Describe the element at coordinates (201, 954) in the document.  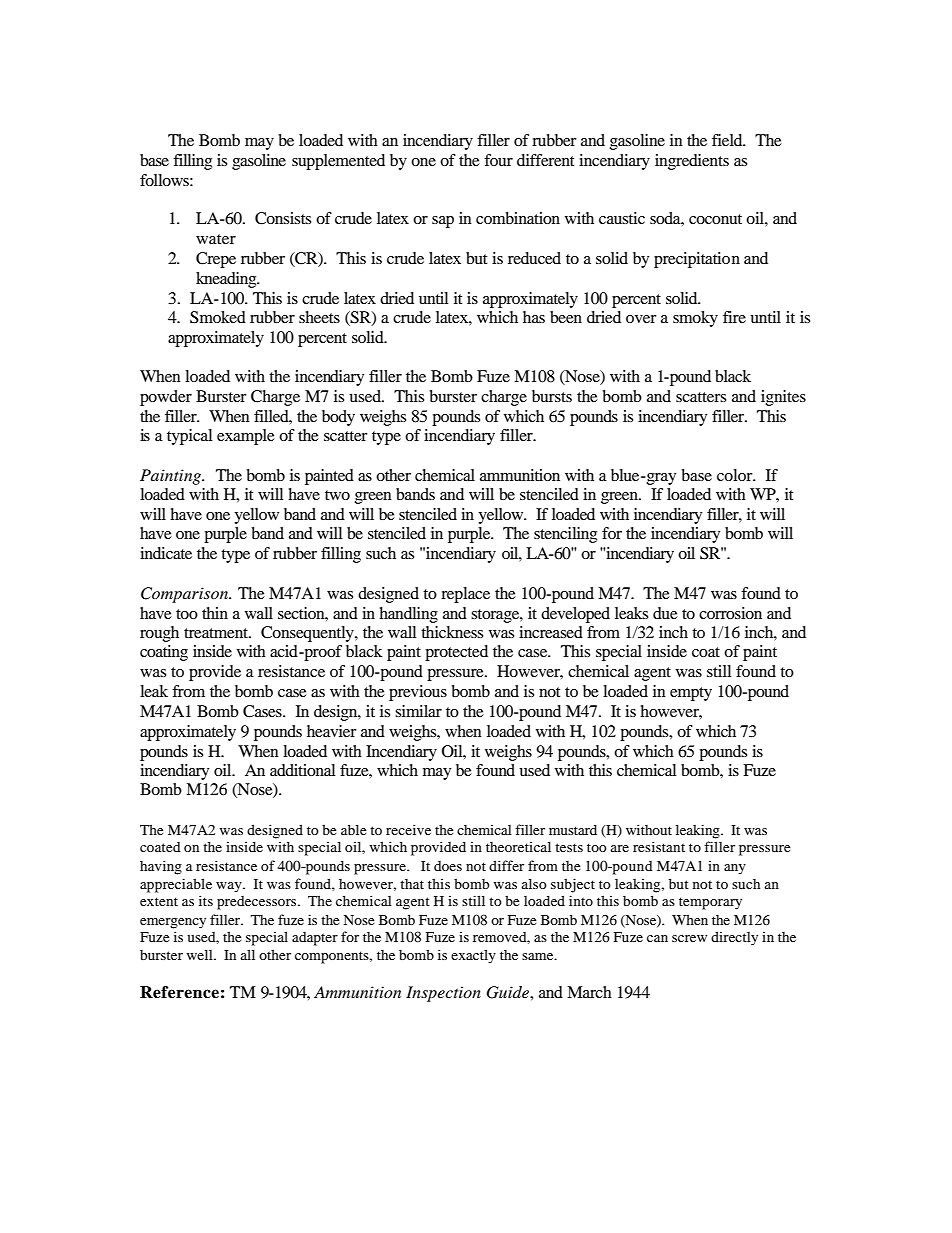
I see `well` at that location.
